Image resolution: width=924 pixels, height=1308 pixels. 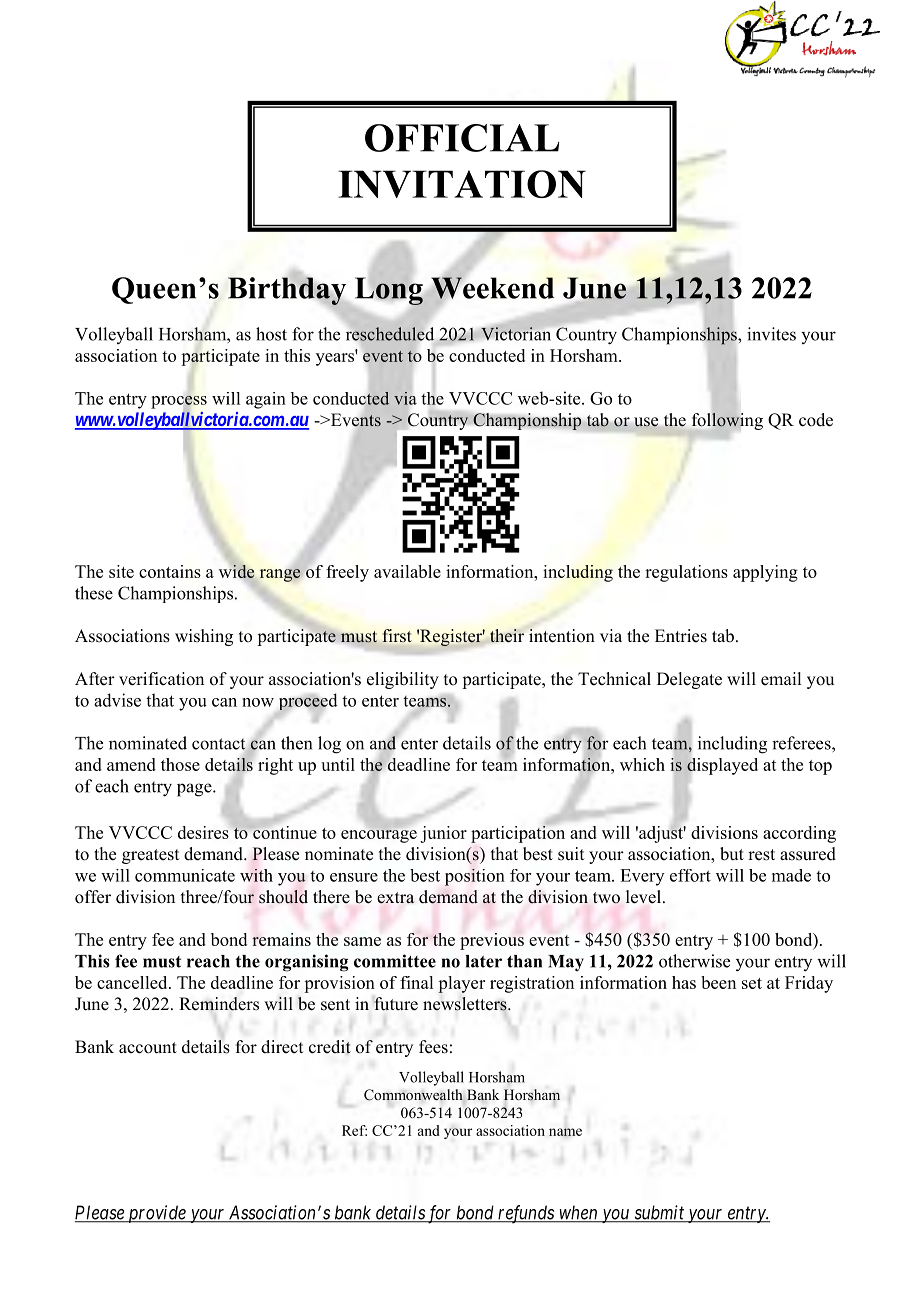 I want to click on following, so click(x=727, y=421).
